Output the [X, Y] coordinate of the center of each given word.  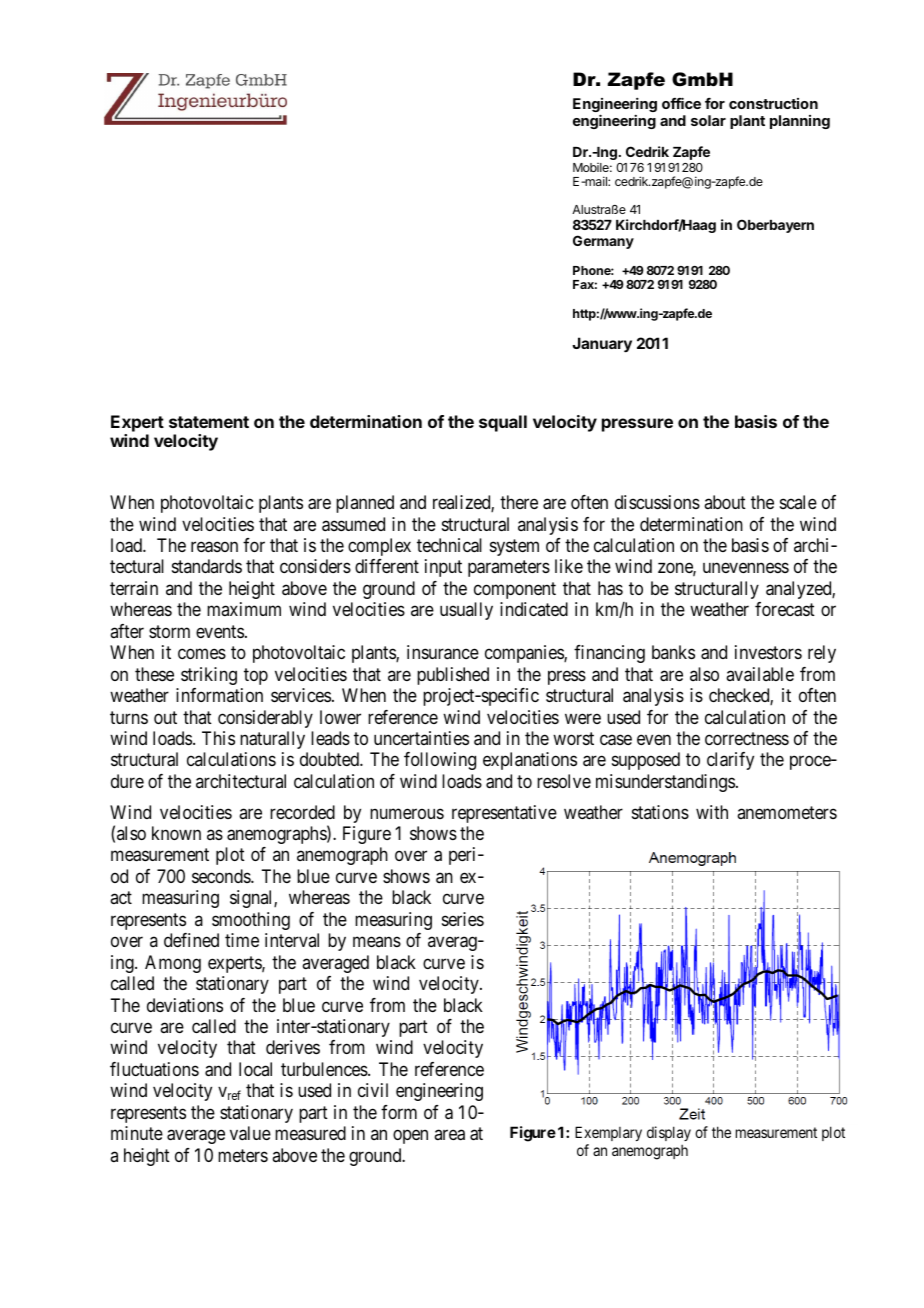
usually [466, 611]
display [669, 1133]
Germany [603, 242]
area [449, 1135]
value [250, 1133]
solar [708, 120]
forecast [785, 609]
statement [209, 422]
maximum [244, 609]
